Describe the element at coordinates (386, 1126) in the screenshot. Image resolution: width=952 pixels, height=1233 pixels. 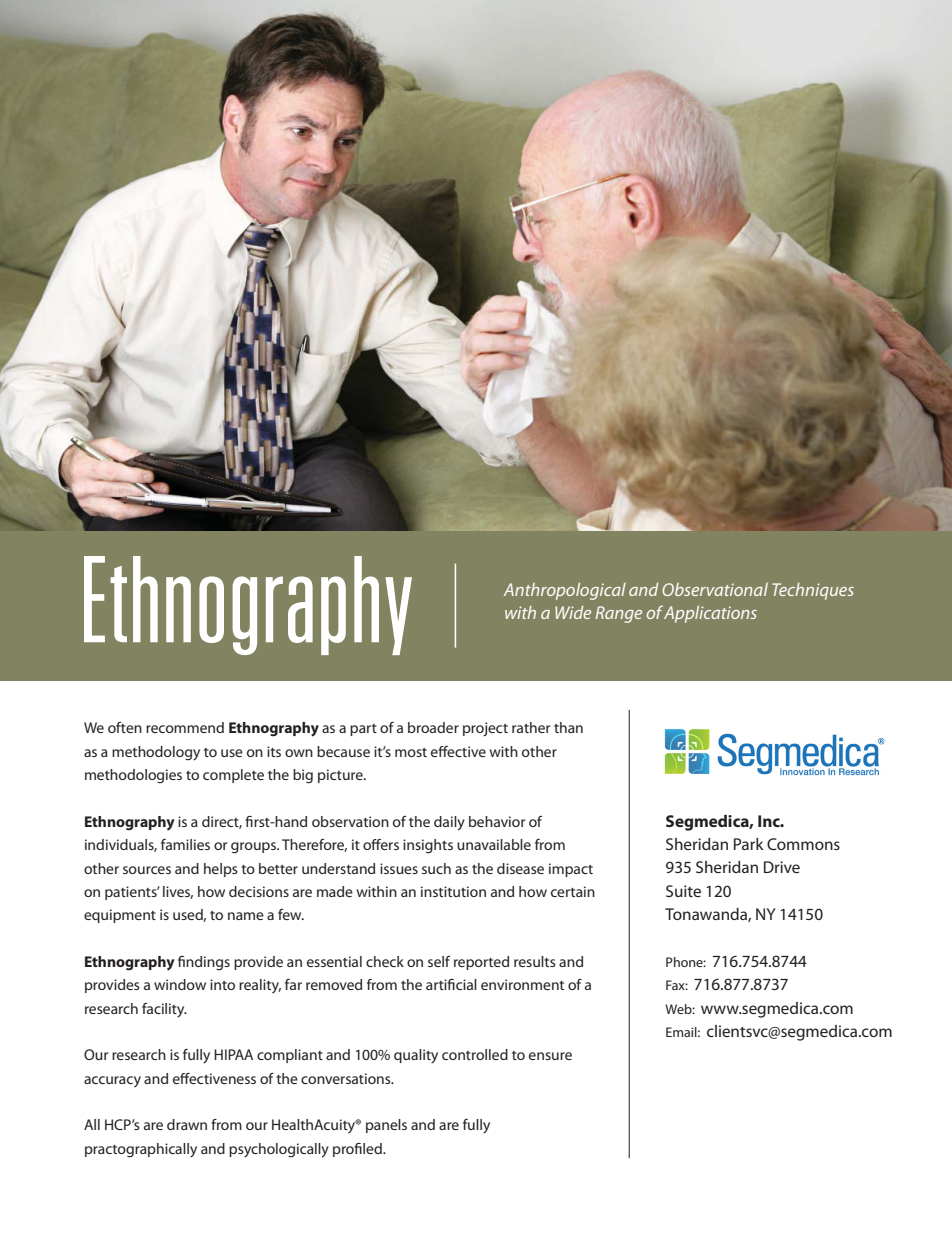
I see `panels` at that location.
